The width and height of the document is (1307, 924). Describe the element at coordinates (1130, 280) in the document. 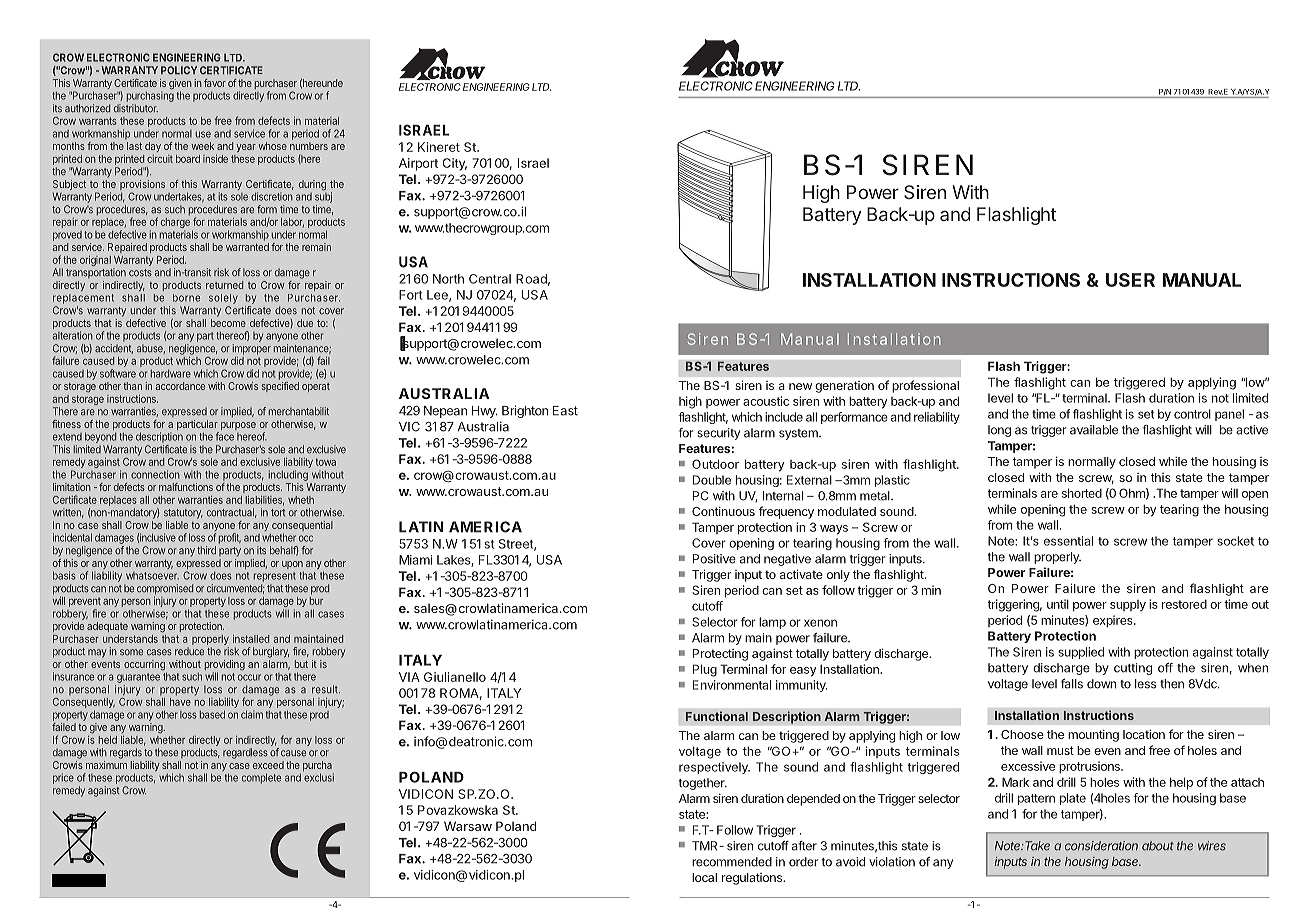

I see `USER` at that location.
